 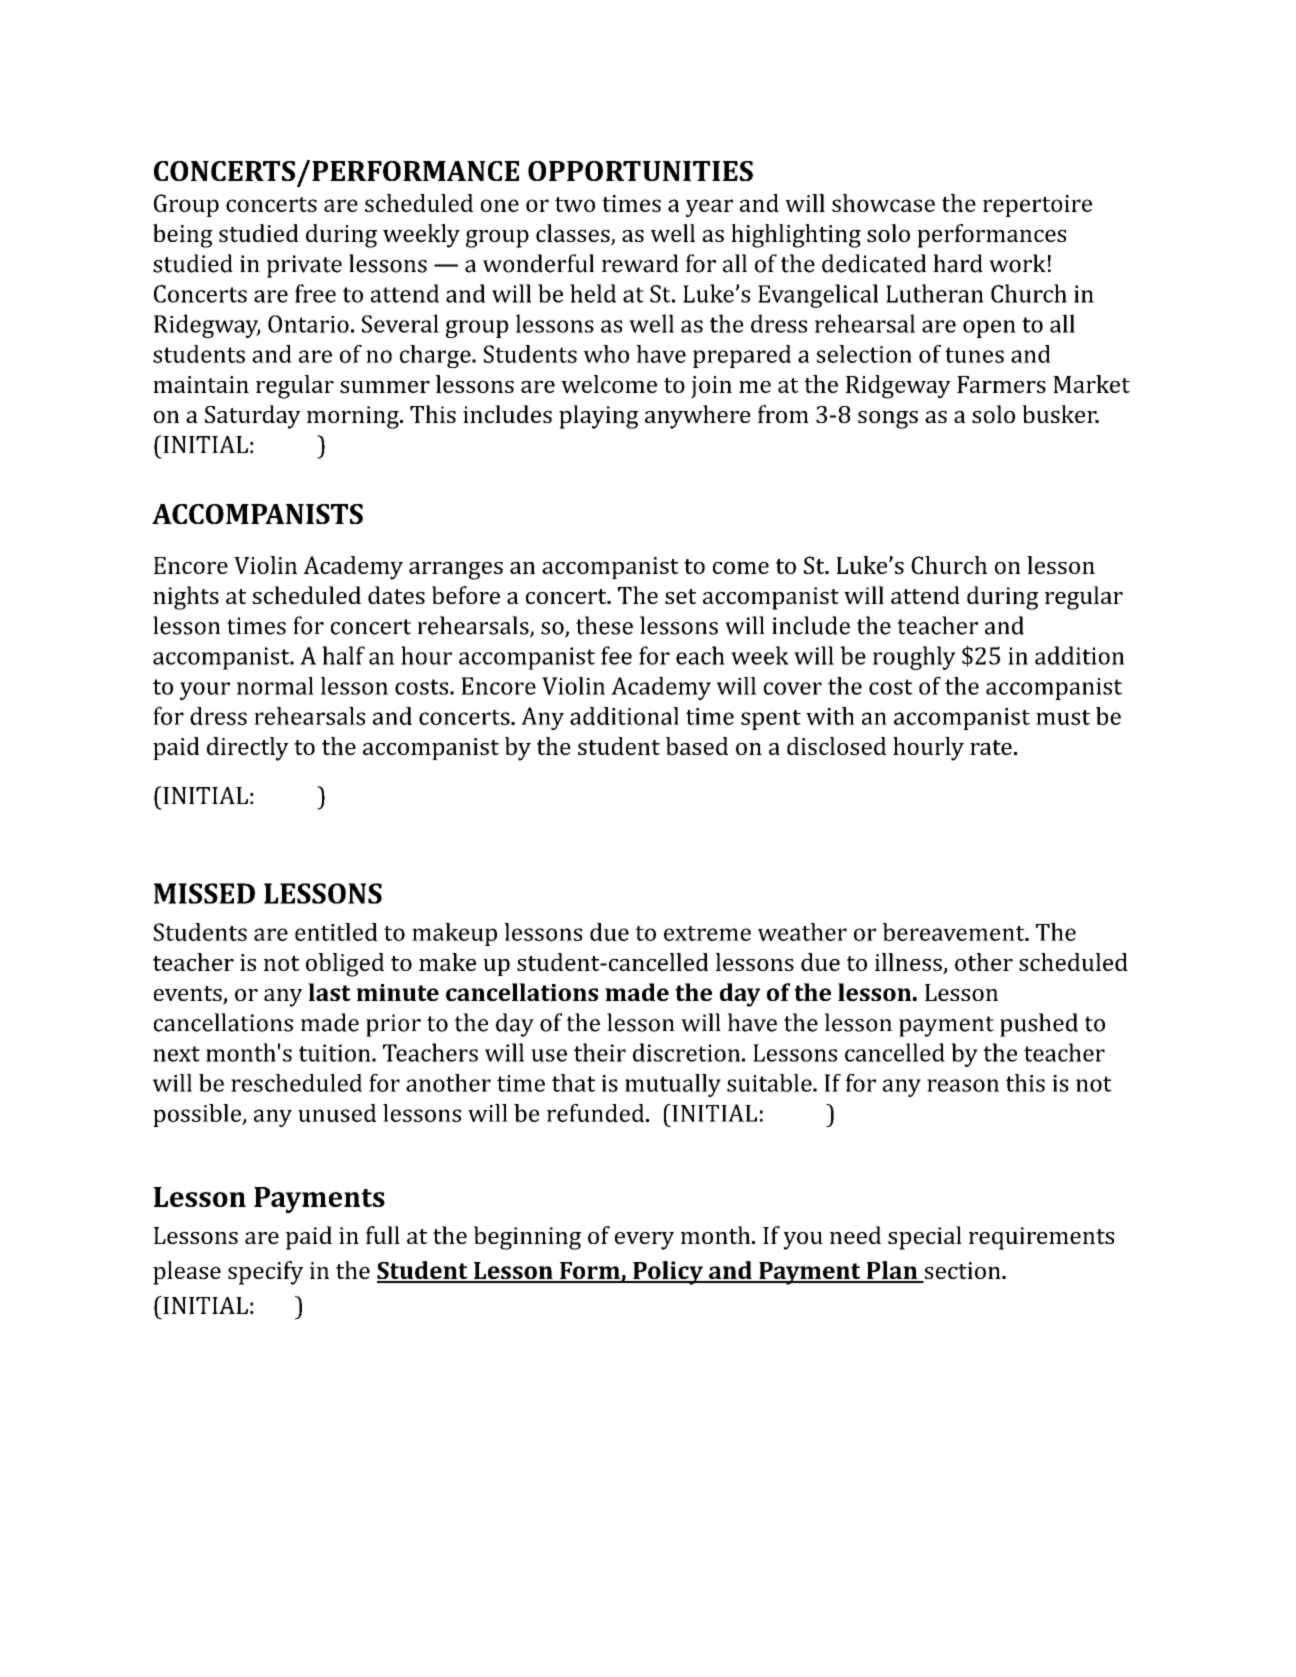 What do you see at coordinates (598, 417) in the screenshot?
I see `playing` at bounding box center [598, 417].
